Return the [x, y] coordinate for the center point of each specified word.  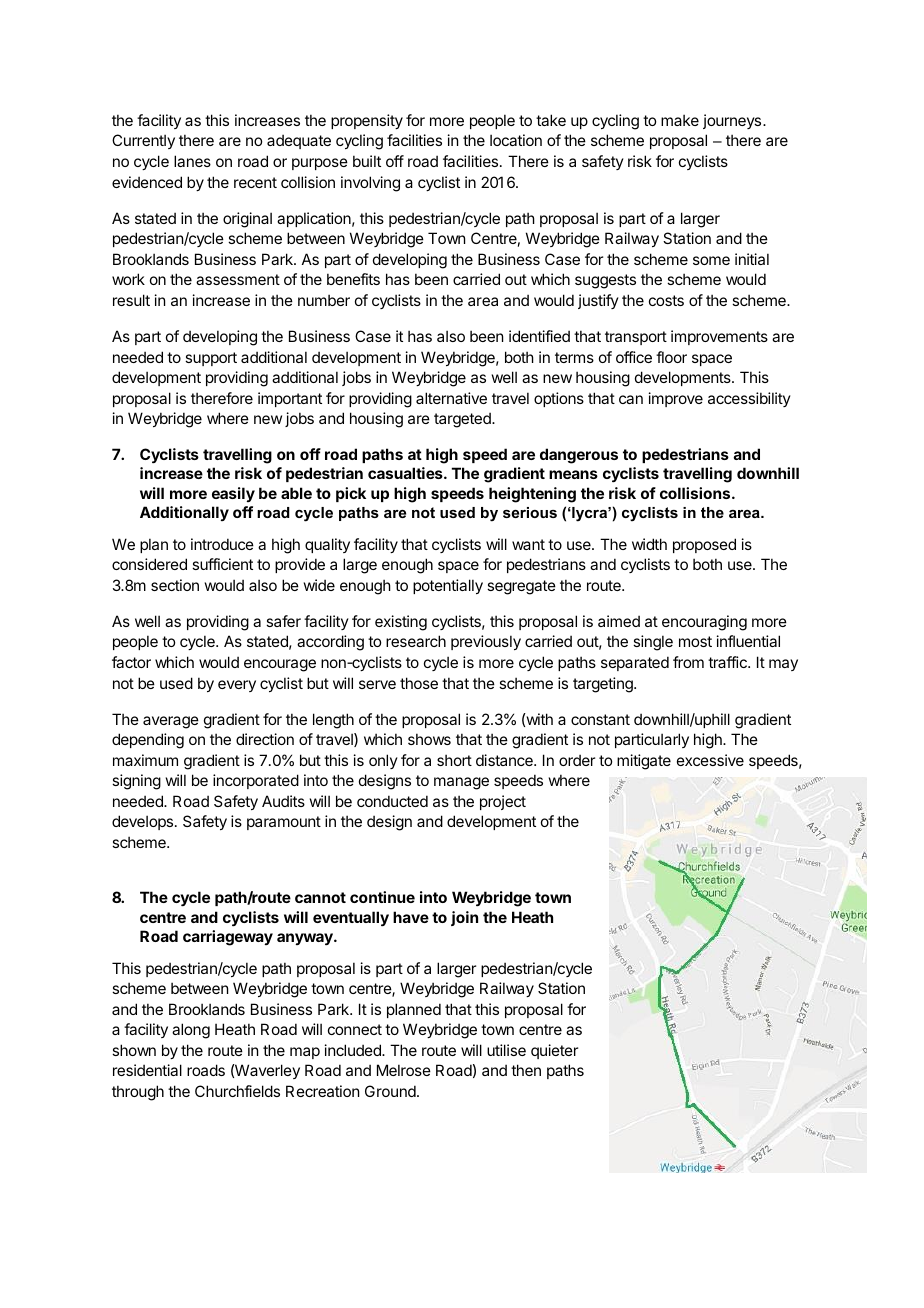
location [516, 140]
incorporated [256, 781]
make [680, 120]
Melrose [404, 1070]
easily [233, 494]
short [454, 760]
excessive [710, 760]
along [191, 1031]
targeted [463, 420]
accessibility [749, 399]
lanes [192, 161]
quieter [554, 1051]
